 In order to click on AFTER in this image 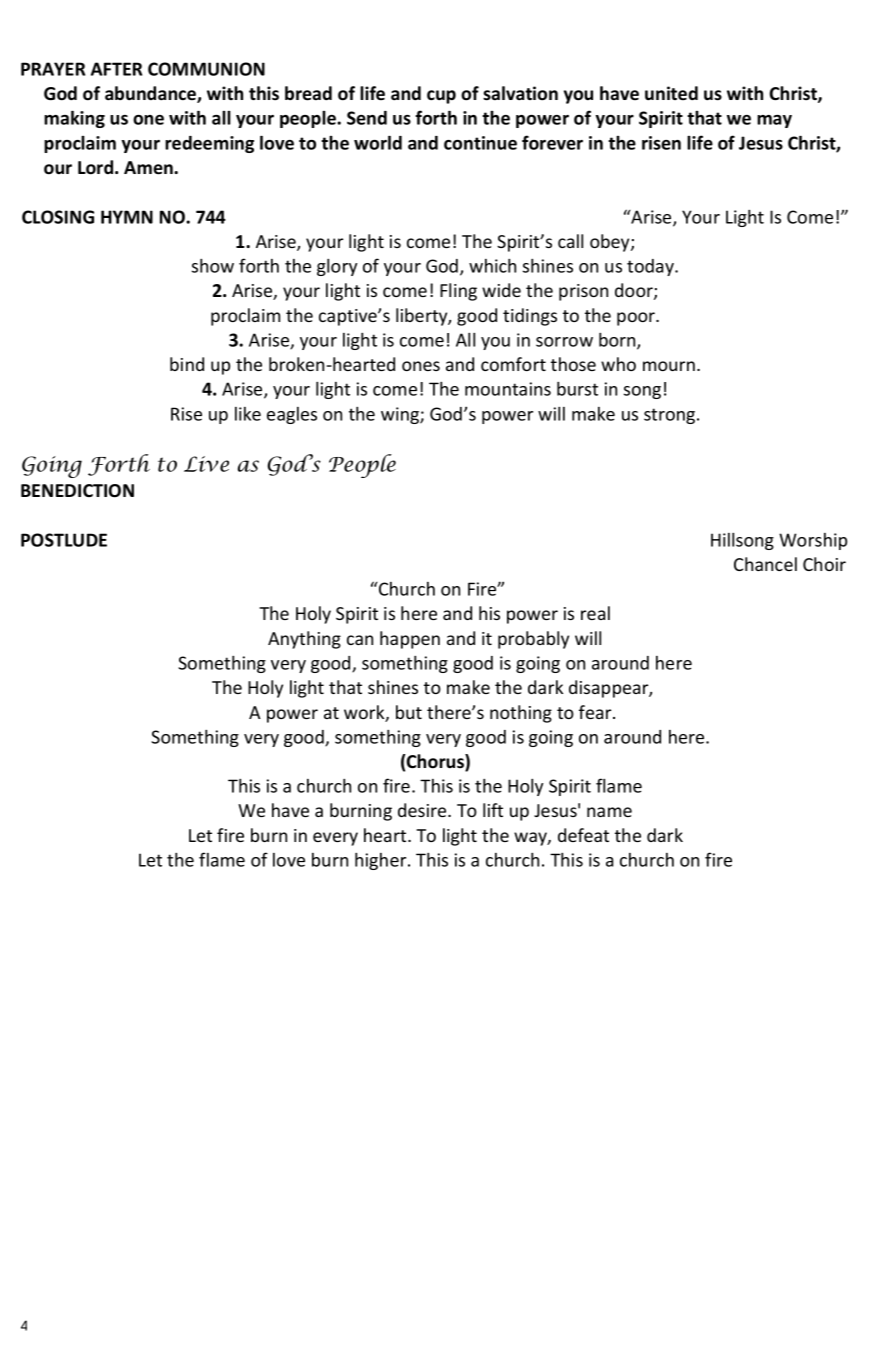, I will do `click(116, 69)`.
